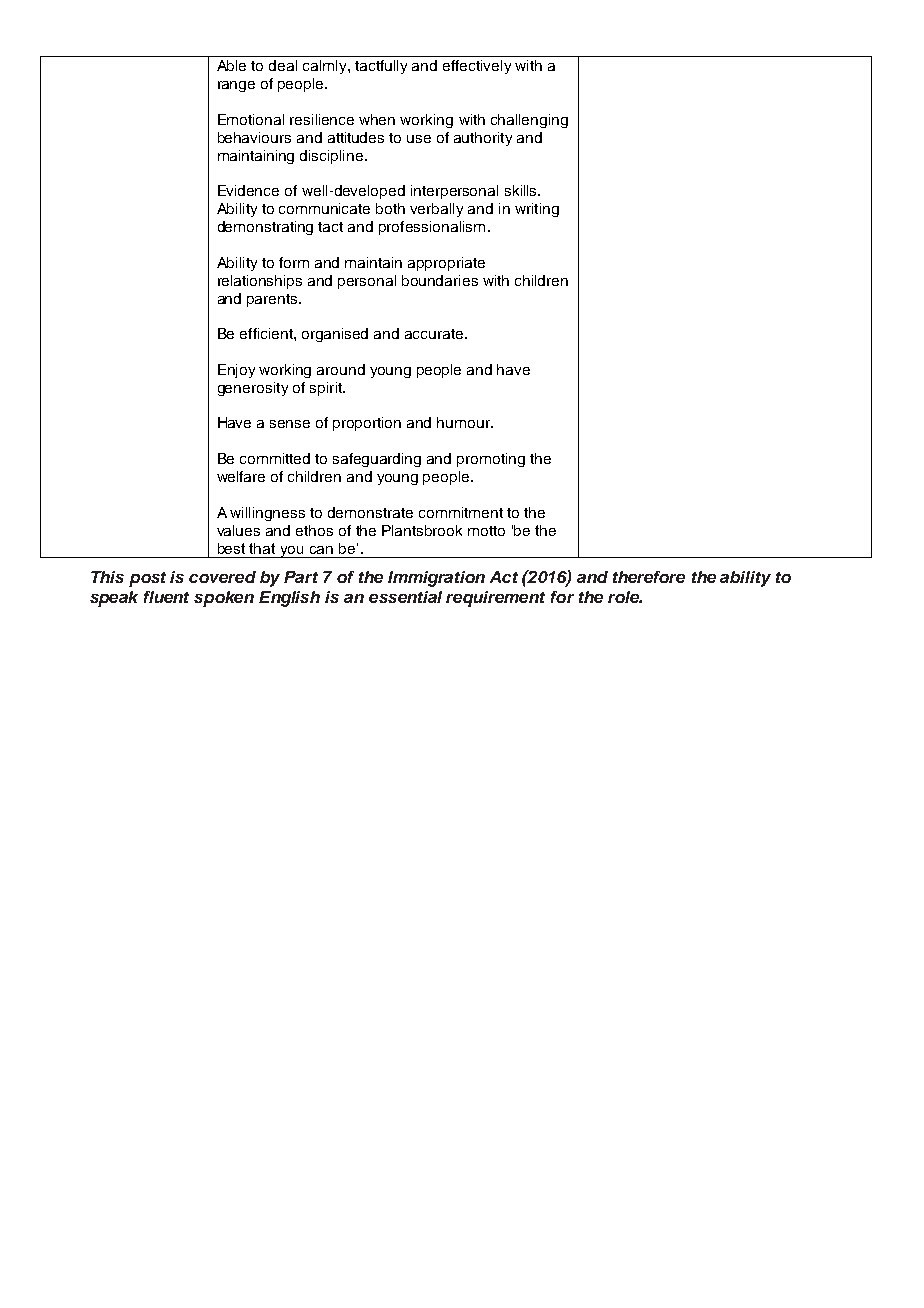 The image size is (924, 1308). Describe the element at coordinates (529, 121) in the screenshot. I see `challenging` at that location.
